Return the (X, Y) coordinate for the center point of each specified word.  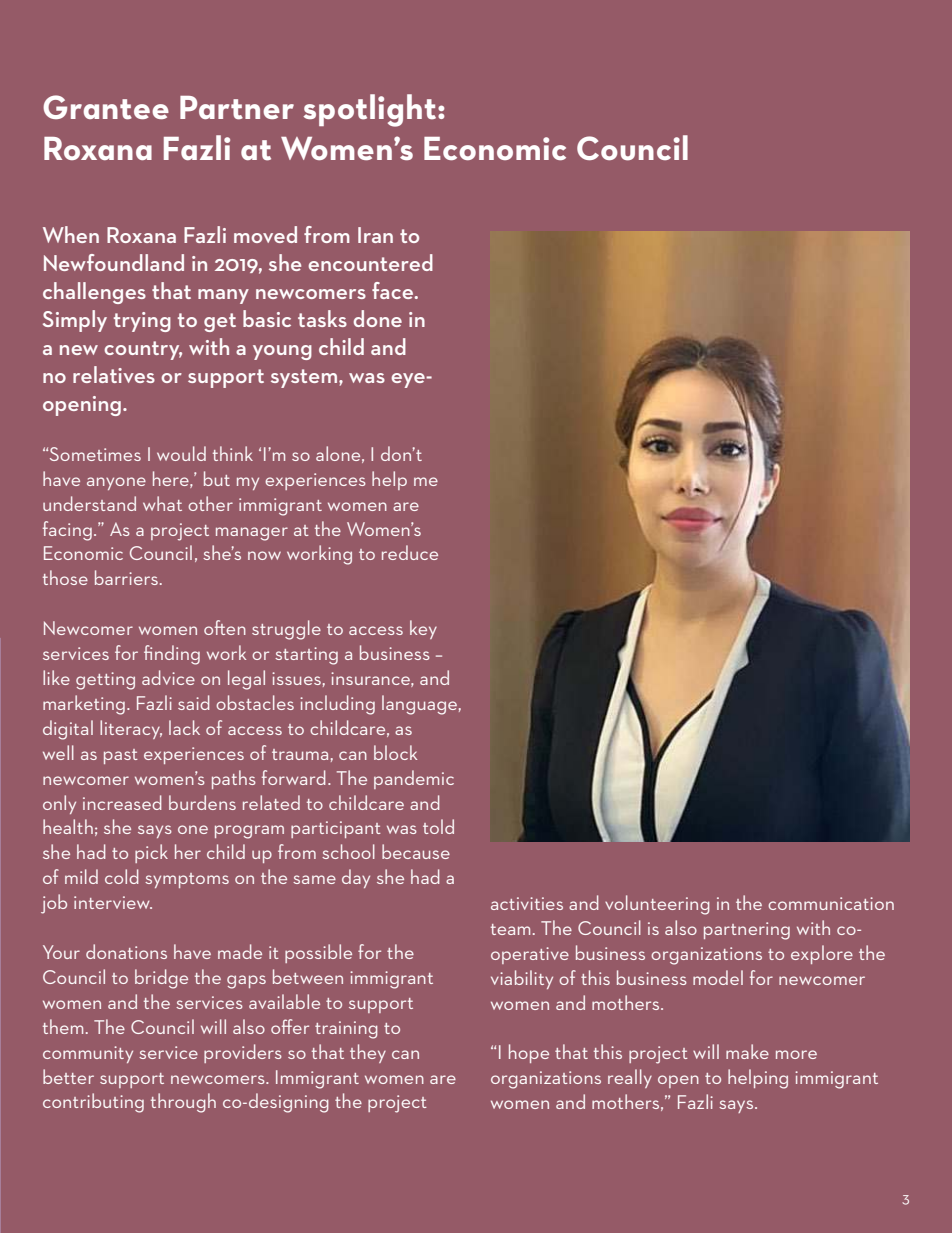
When (71, 234)
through (183, 1103)
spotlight (371, 110)
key (423, 629)
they (368, 1053)
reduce (410, 552)
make (747, 1051)
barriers (126, 577)
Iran (375, 235)
